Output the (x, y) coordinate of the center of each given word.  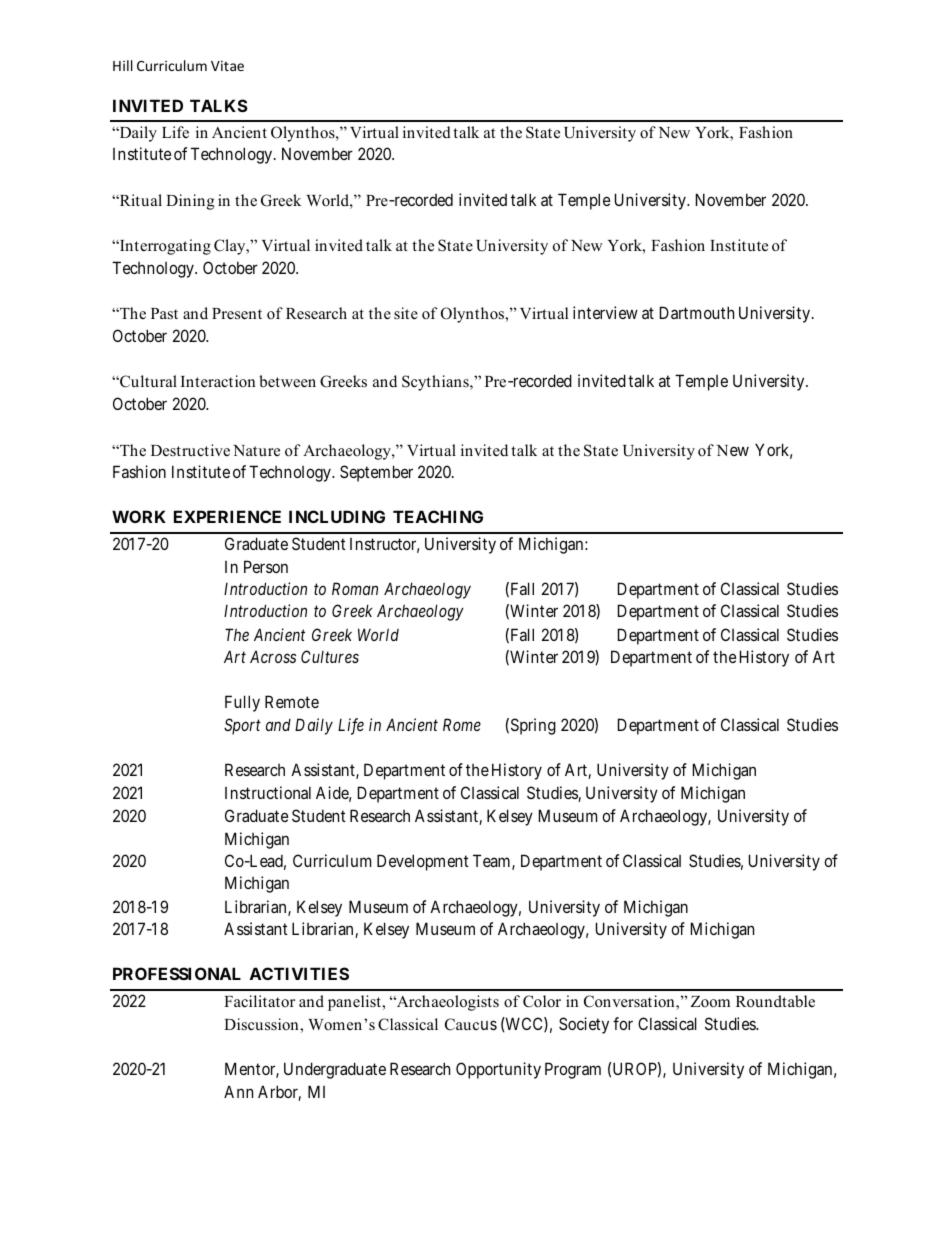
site (406, 313)
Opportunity (498, 1070)
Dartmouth (697, 312)
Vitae (227, 65)
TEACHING (438, 516)
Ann (238, 1091)
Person (266, 566)
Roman (355, 588)
